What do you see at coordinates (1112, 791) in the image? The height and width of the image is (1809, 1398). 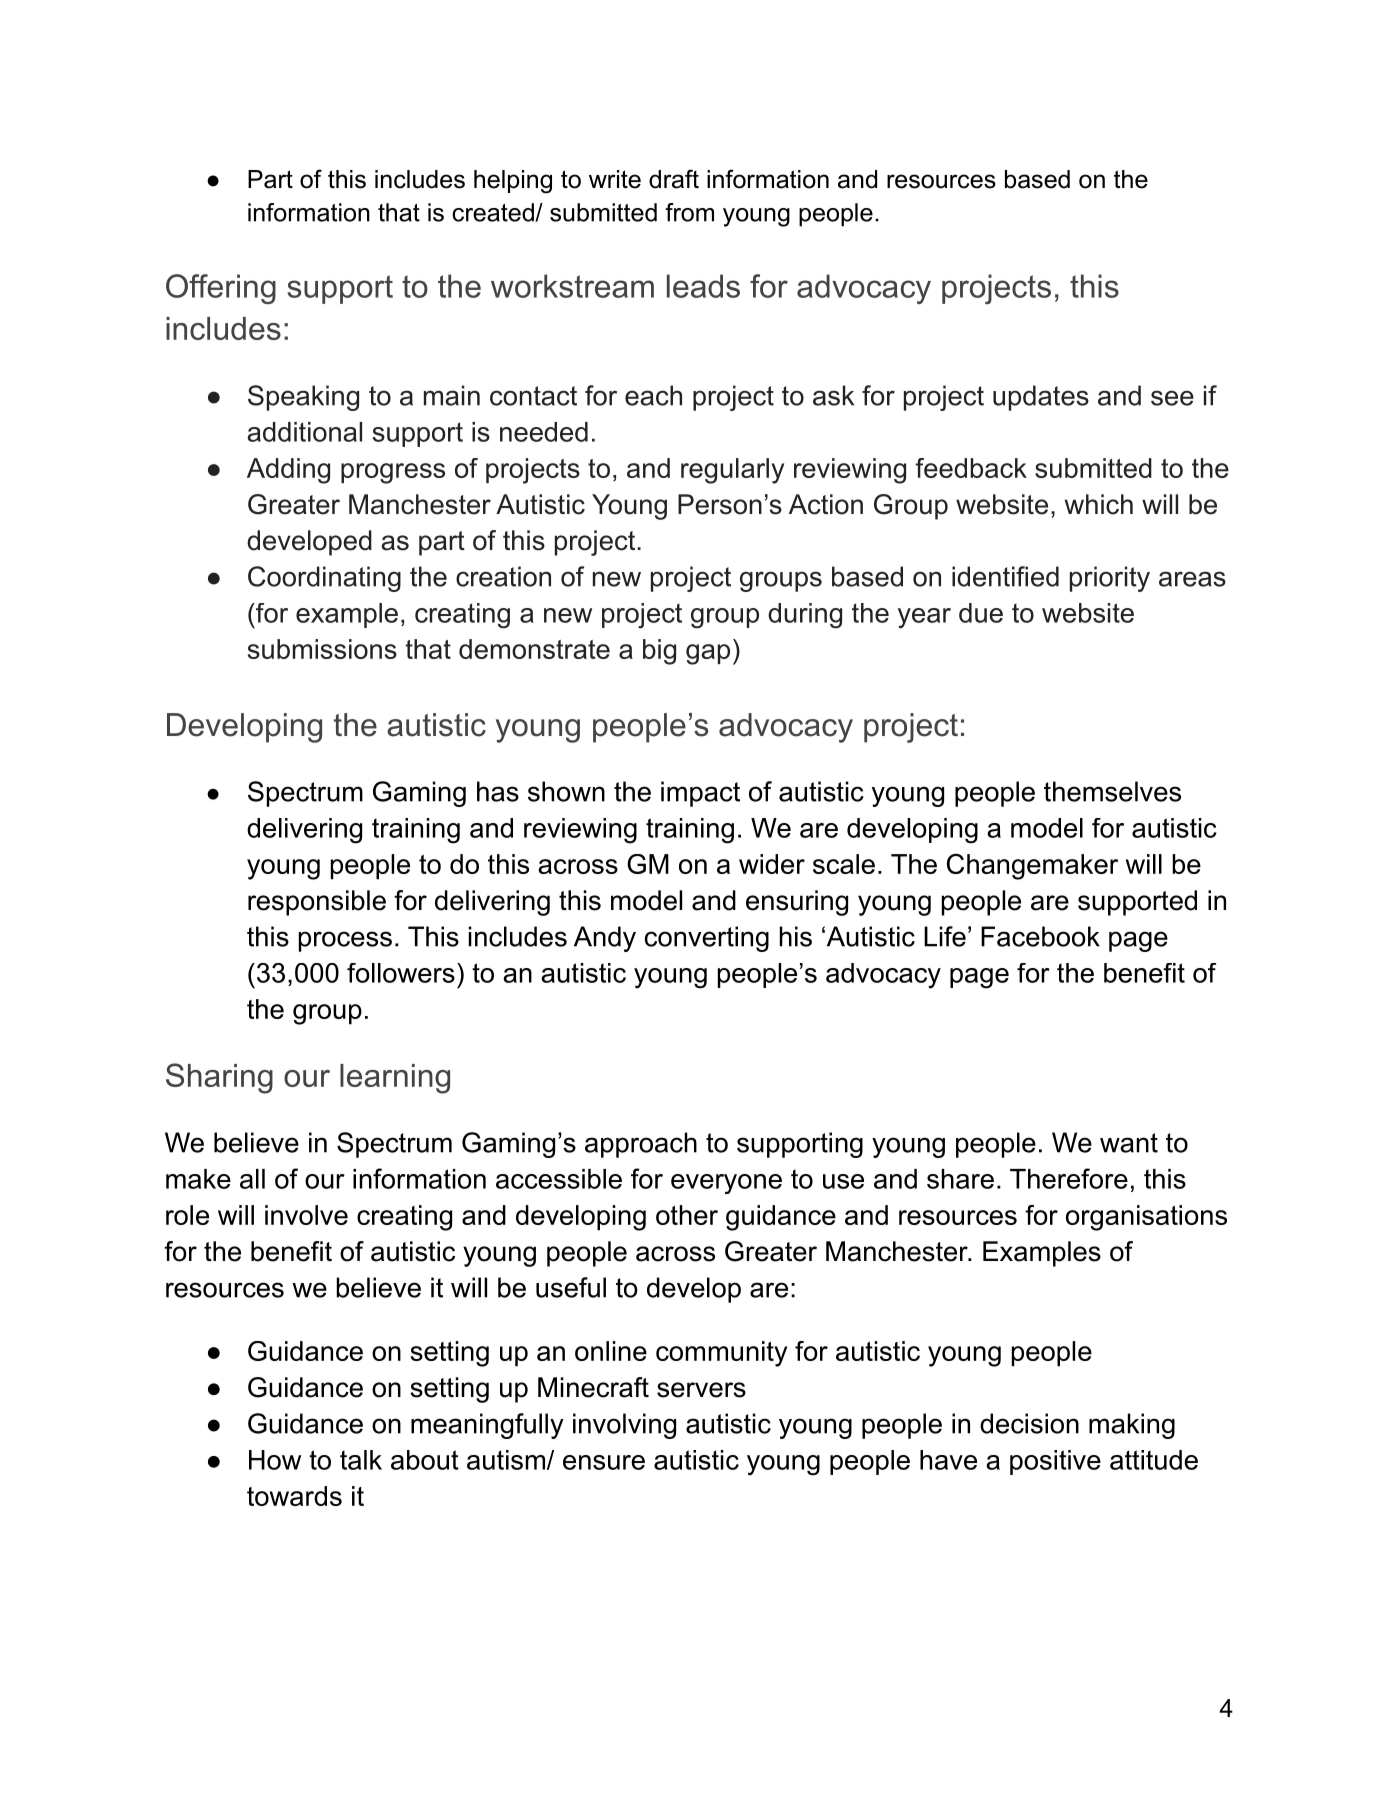 I see `themselves` at bounding box center [1112, 791].
